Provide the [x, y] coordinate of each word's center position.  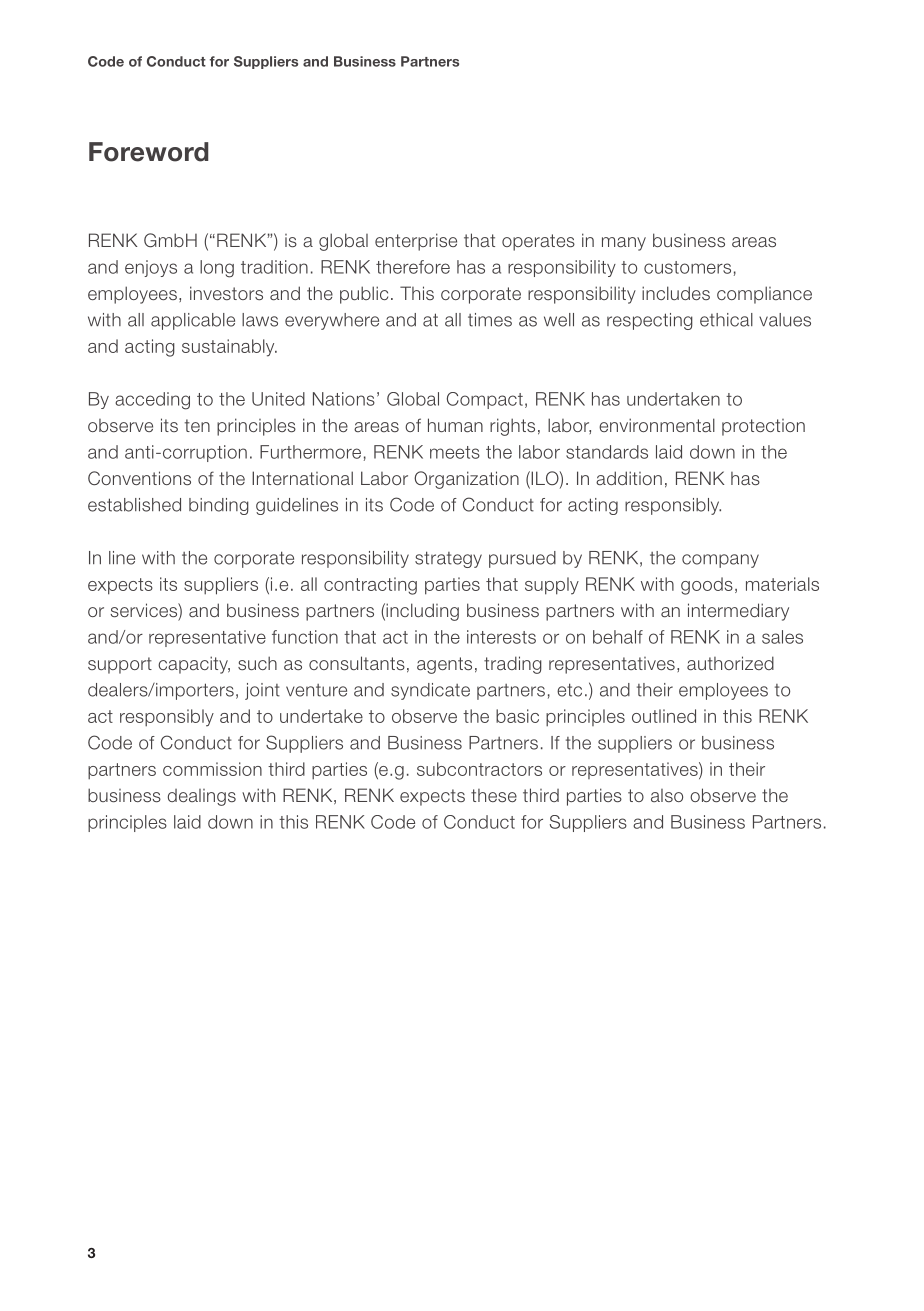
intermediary [738, 612]
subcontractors [479, 769]
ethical [726, 320]
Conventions [139, 478]
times [490, 320]
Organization [466, 480]
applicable [193, 321]
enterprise [416, 242]
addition [629, 478]
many [624, 244]
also [667, 795]
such [257, 663]
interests [501, 637]
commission [212, 769]
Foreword [148, 152]
